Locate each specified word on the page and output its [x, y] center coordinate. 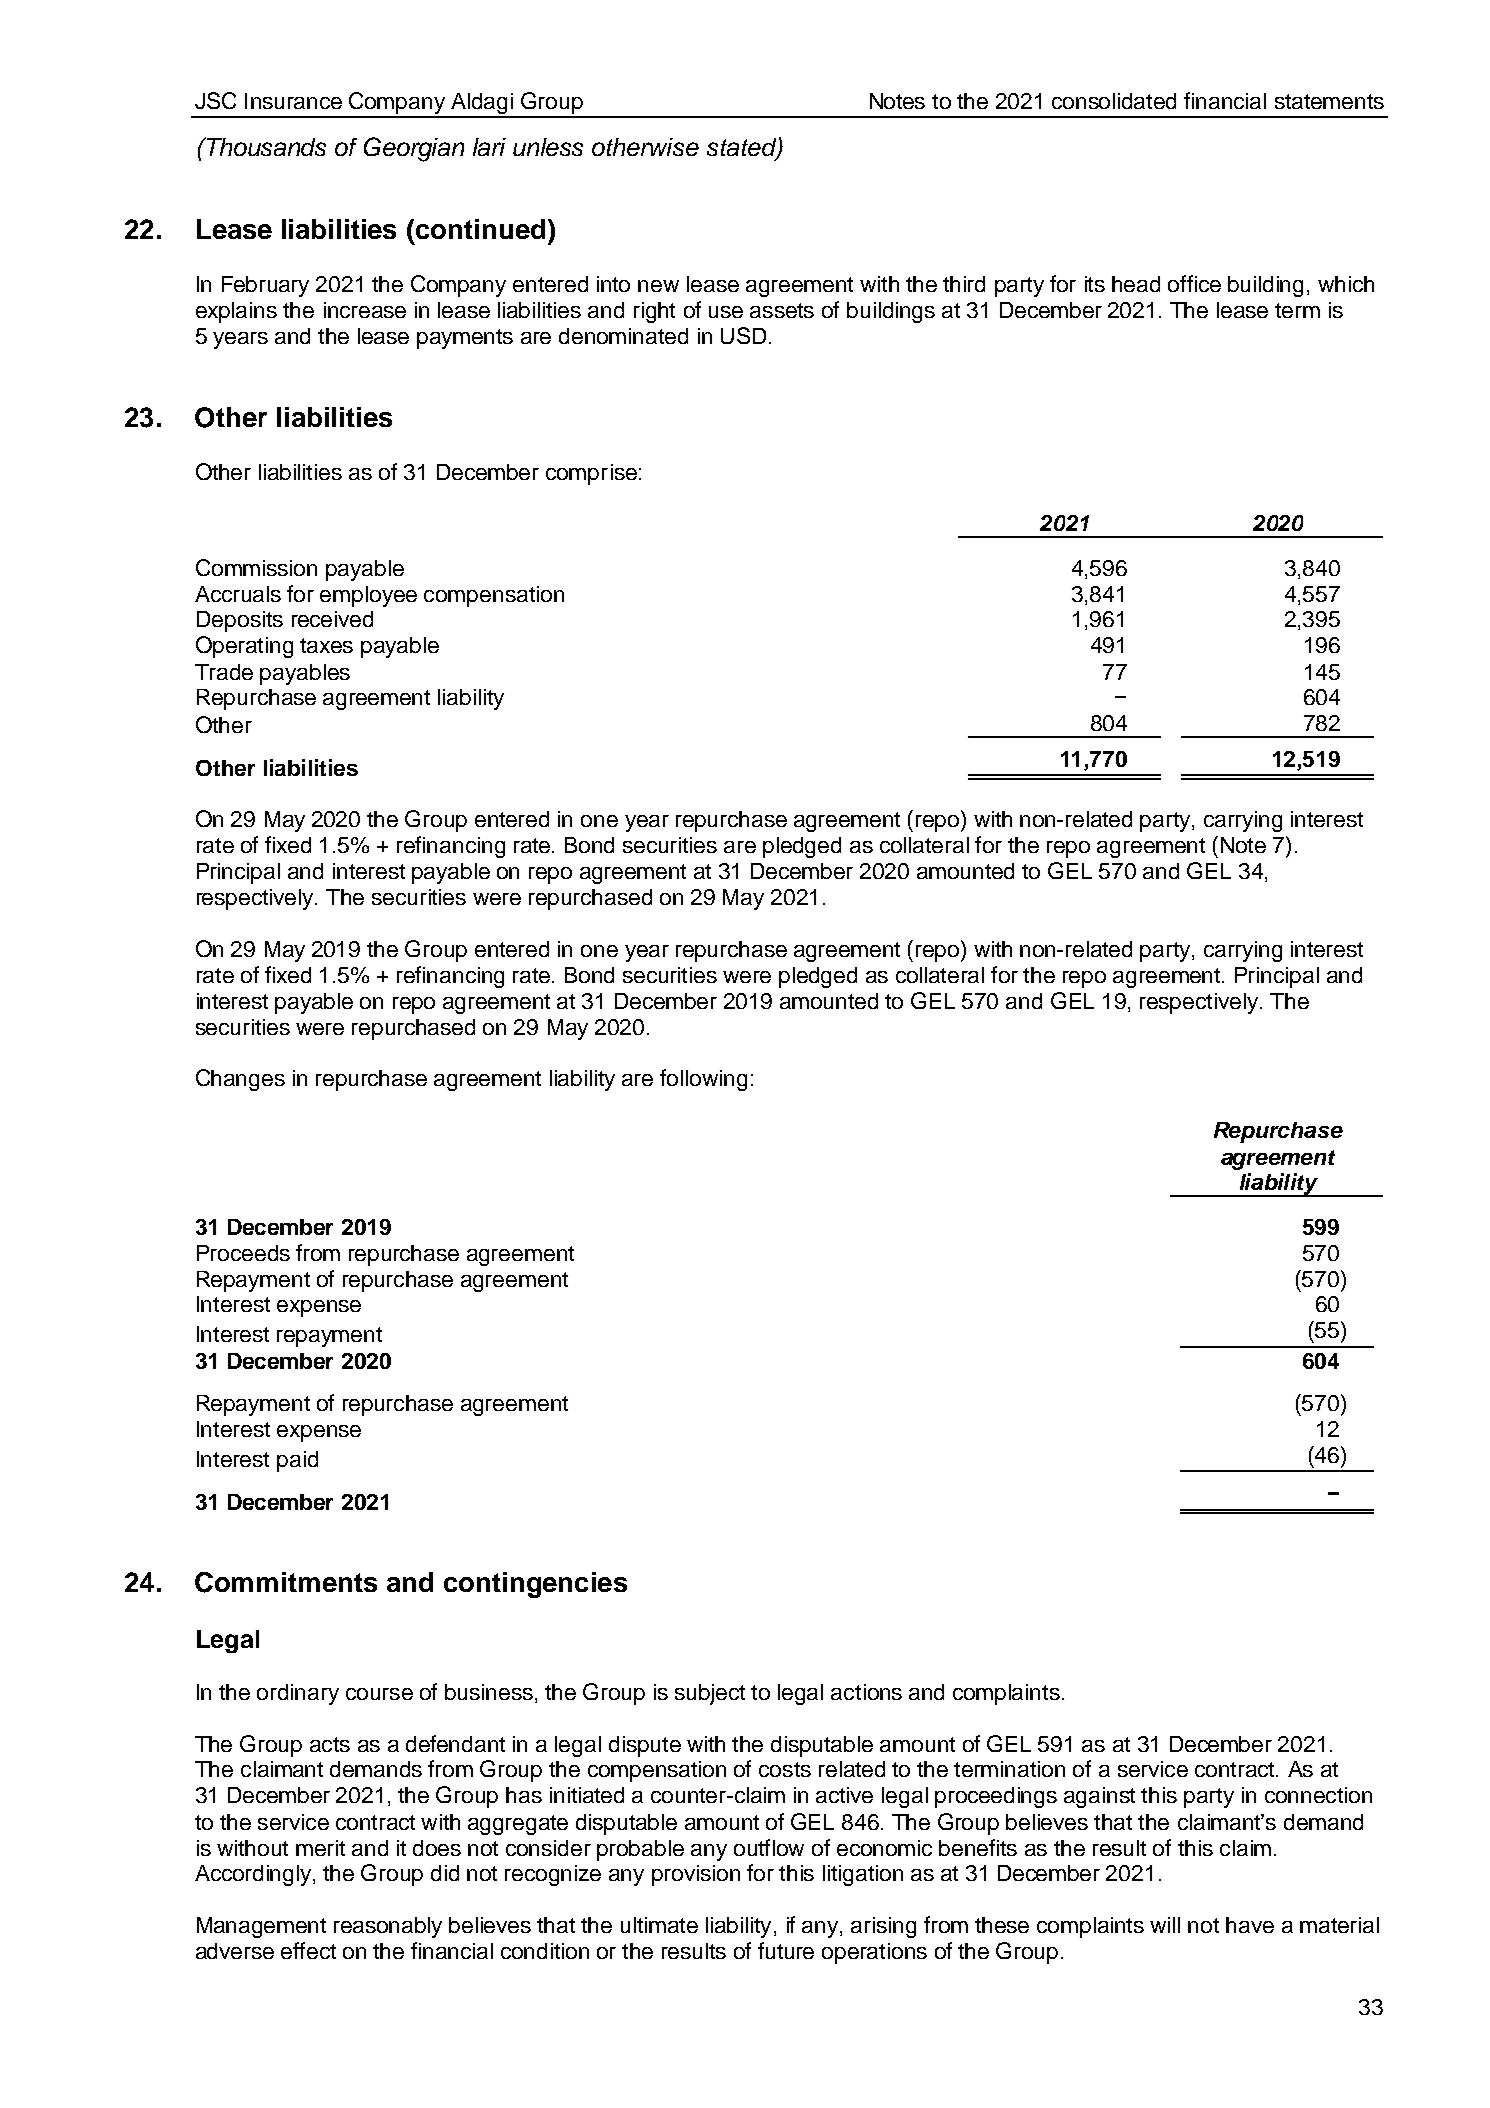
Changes [240, 1080]
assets [782, 310]
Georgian [414, 149]
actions [866, 1692]
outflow [769, 1847]
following [703, 1080]
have [1250, 1925]
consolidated [1114, 101]
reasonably [388, 1927]
